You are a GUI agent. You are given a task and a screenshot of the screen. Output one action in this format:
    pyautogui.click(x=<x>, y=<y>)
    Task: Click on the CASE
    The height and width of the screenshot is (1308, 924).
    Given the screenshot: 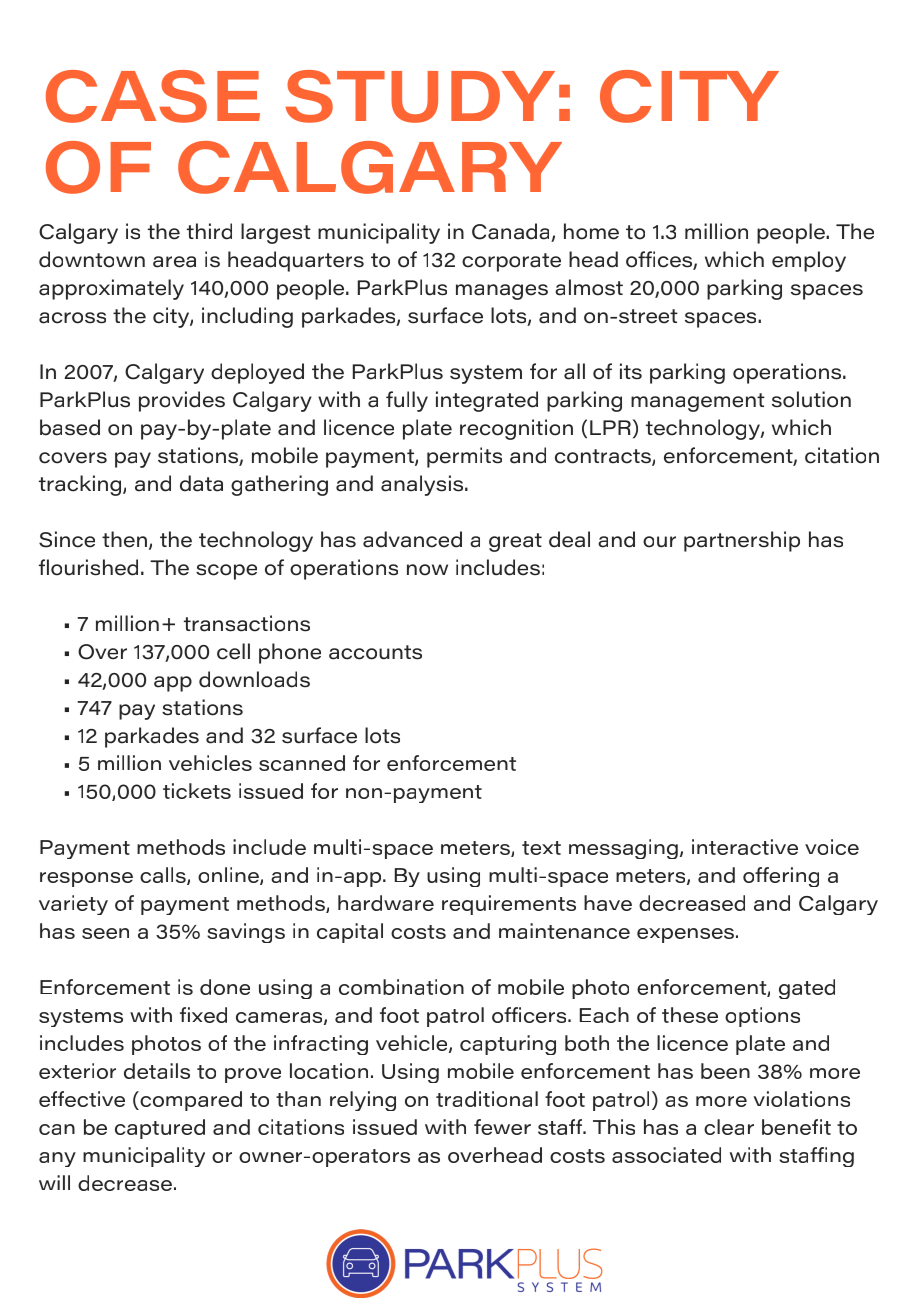 What is the action you would take?
    pyautogui.click(x=153, y=96)
